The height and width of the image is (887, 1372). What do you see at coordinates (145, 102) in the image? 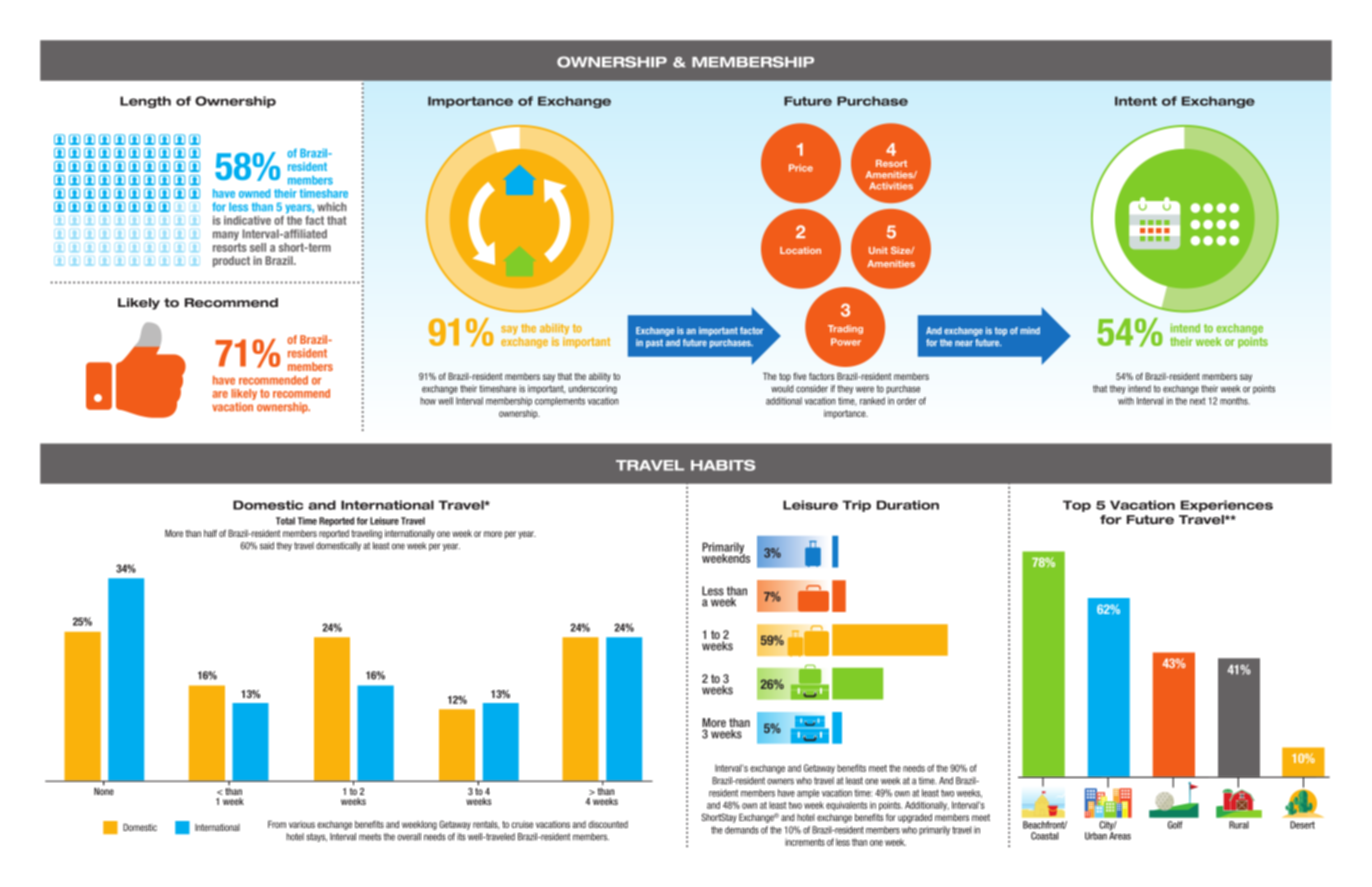
I see `Length` at bounding box center [145, 102].
